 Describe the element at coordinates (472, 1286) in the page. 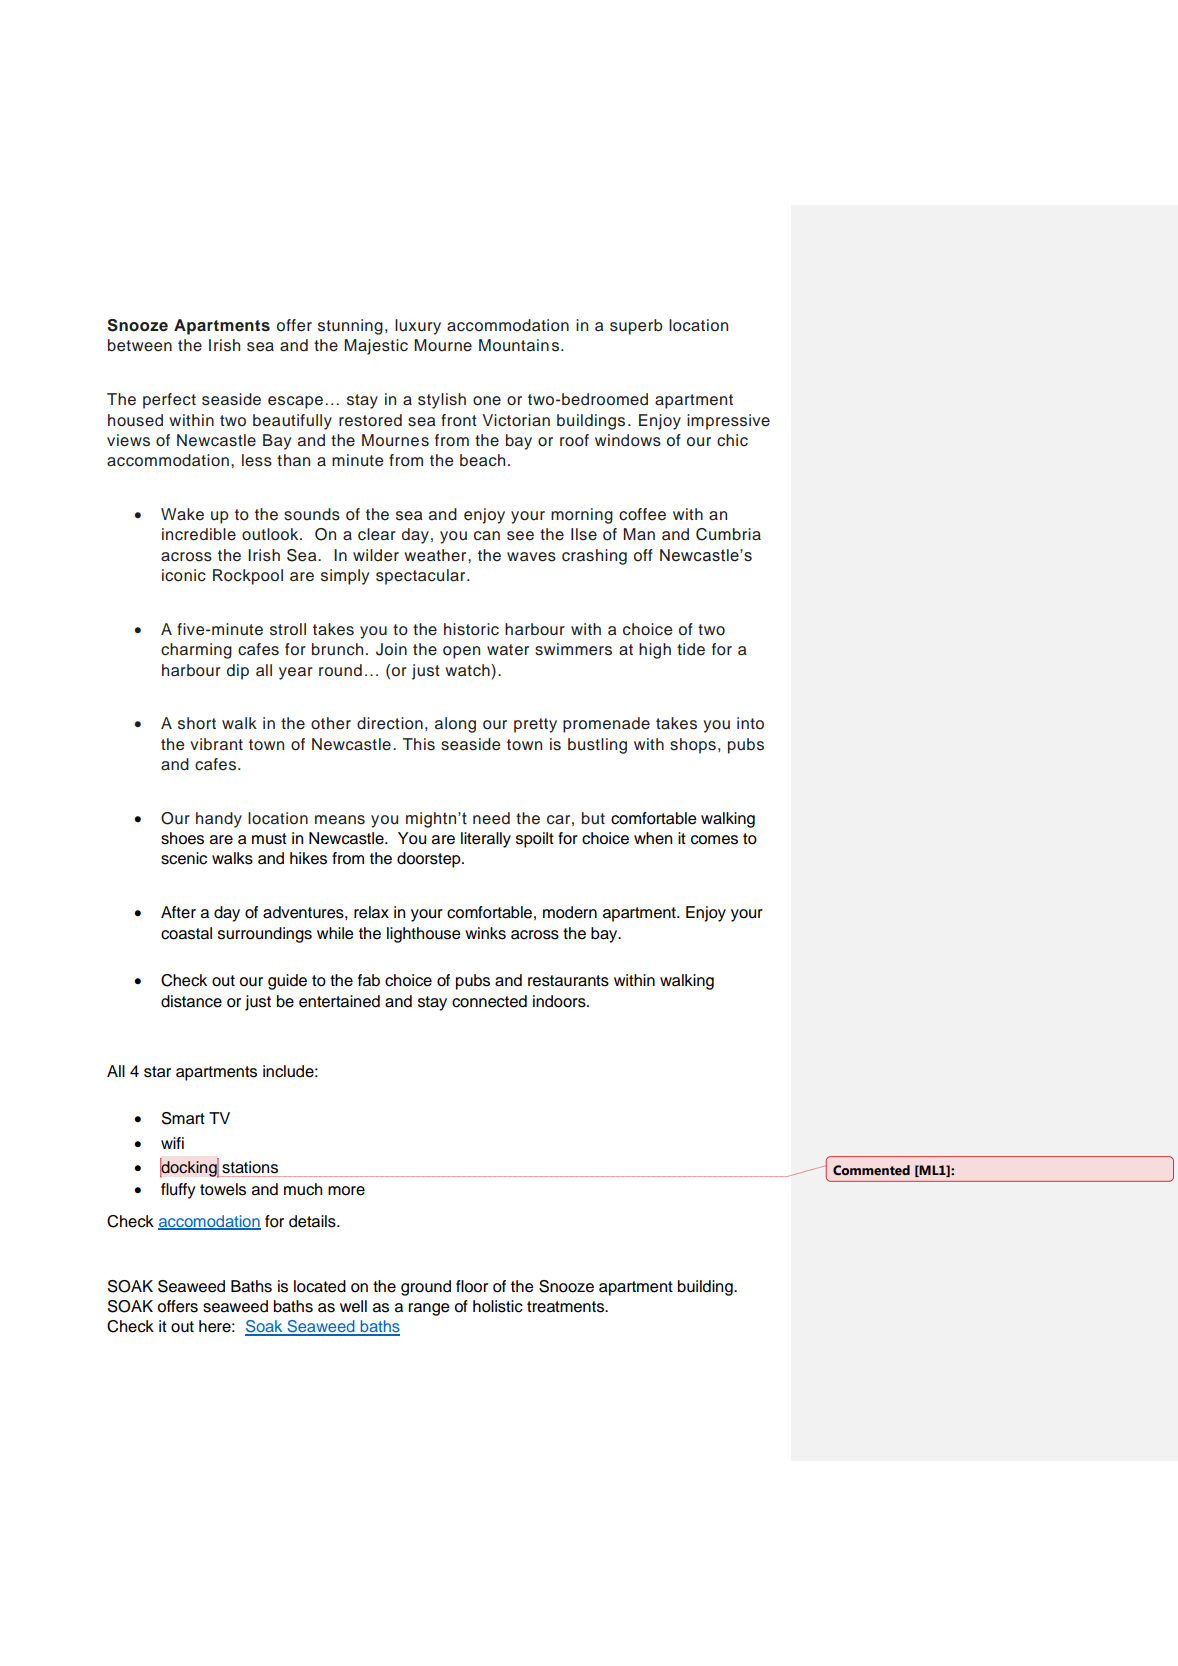

I see `floor` at that location.
